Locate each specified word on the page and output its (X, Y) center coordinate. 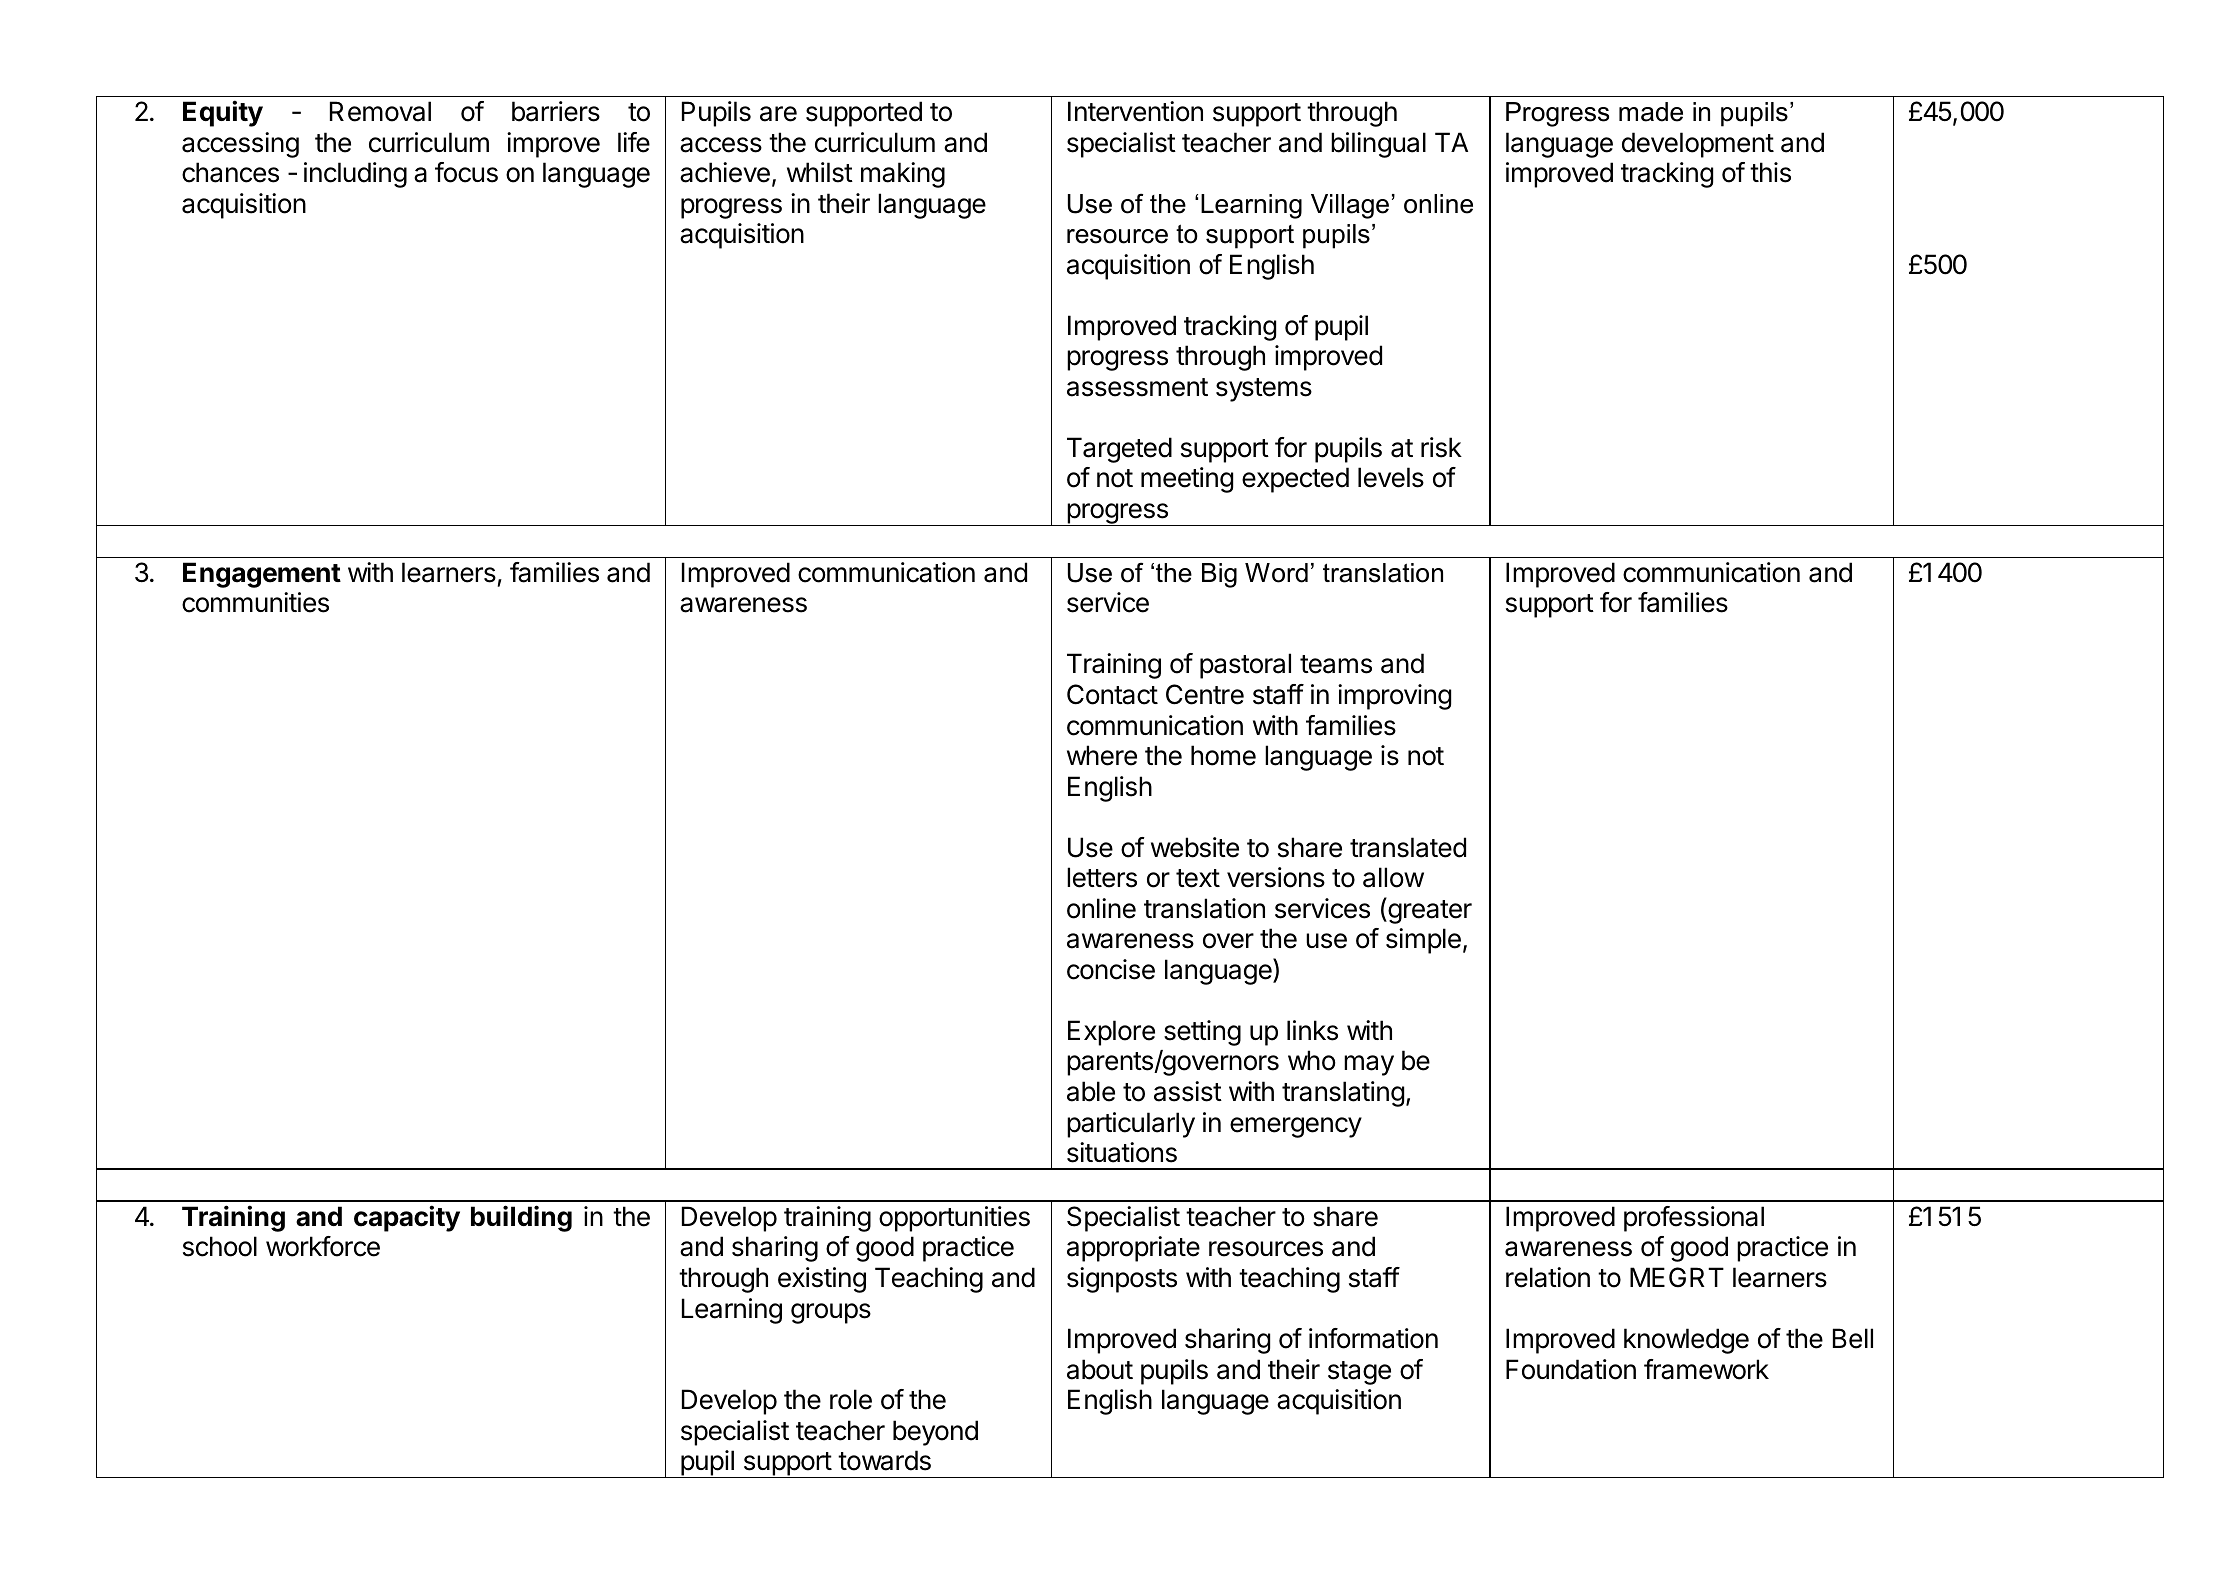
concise (1111, 969)
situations (1122, 1152)
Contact (1112, 694)
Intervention (1135, 111)
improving (1394, 697)
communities (255, 602)
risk (1441, 447)
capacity (407, 1218)
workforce (323, 1246)
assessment (1137, 387)
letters (1102, 877)
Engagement (262, 575)
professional (1694, 1219)
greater (1429, 911)
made (1651, 112)
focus (466, 172)
